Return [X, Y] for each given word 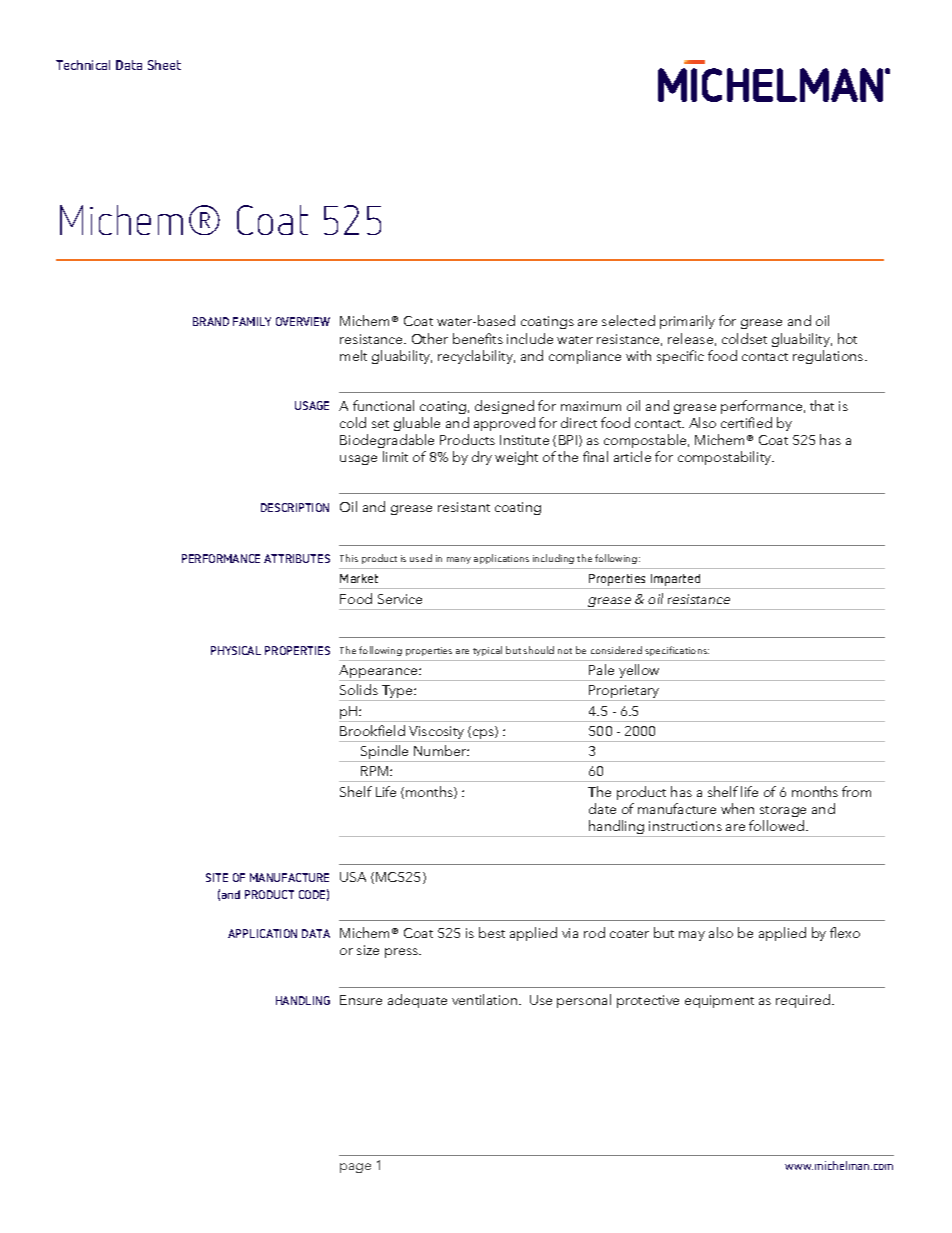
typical [487, 651]
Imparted [675, 580]
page [355, 1168]
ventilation [486, 999]
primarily [687, 322]
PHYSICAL [236, 650]
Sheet [164, 65]
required [803, 1001]
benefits [478, 338]
